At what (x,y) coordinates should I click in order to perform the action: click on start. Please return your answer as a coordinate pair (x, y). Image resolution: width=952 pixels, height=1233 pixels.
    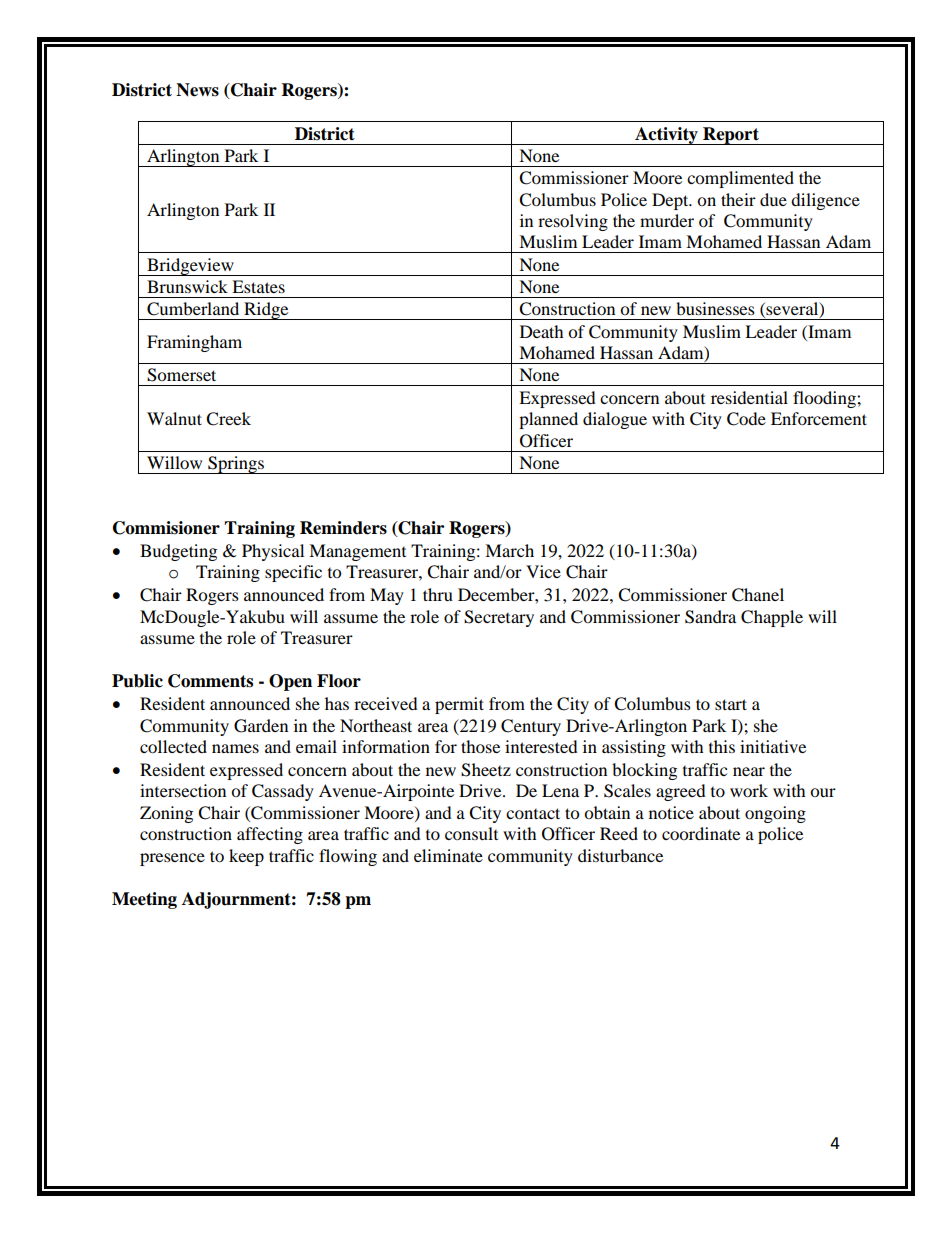
    Looking at the image, I should click on (731, 704).
